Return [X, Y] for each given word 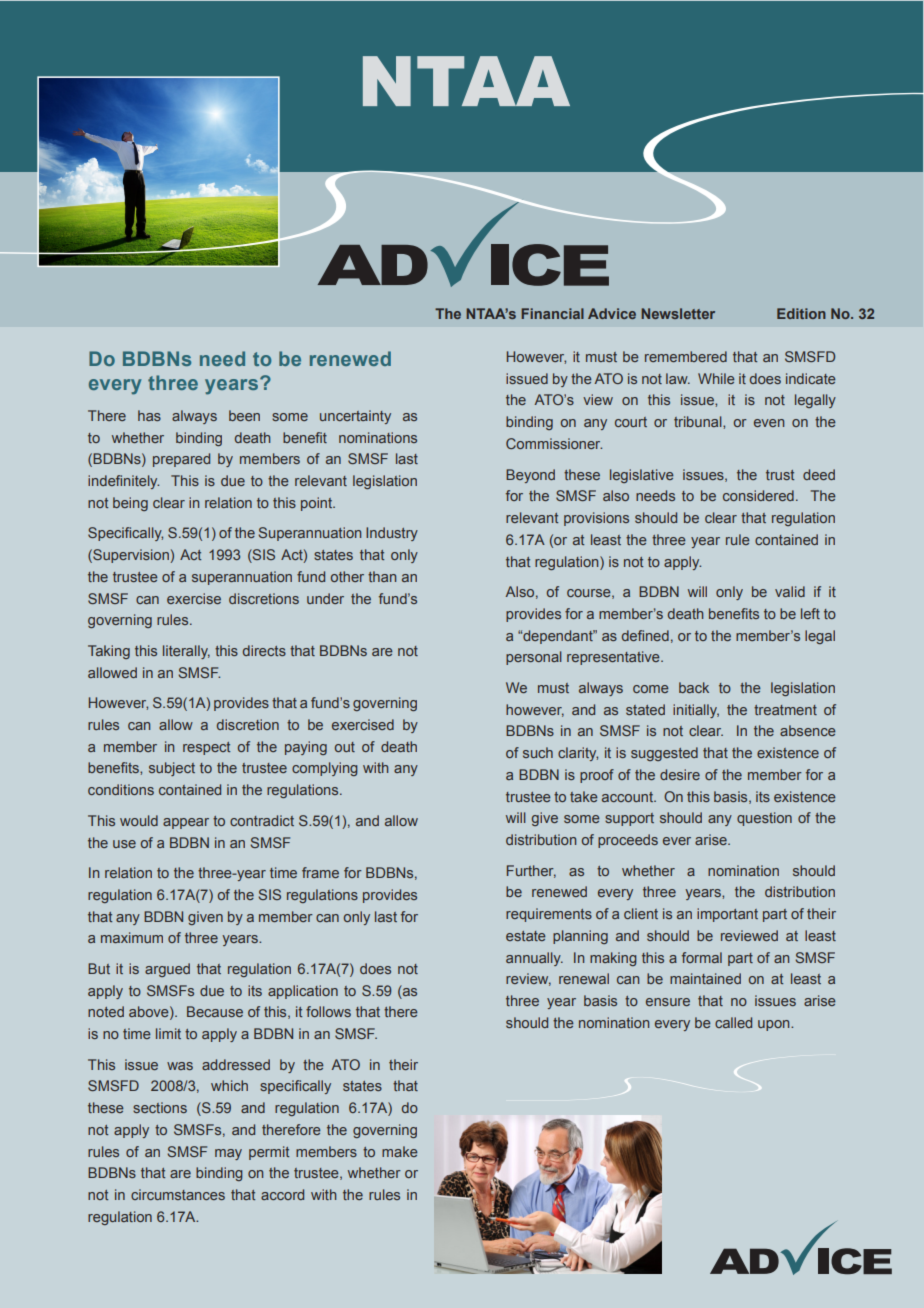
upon [775, 1025]
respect [206, 748]
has [149, 415]
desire [680, 774]
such [538, 752]
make [400, 1151]
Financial [552, 313]
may [228, 1154]
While [716, 378]
